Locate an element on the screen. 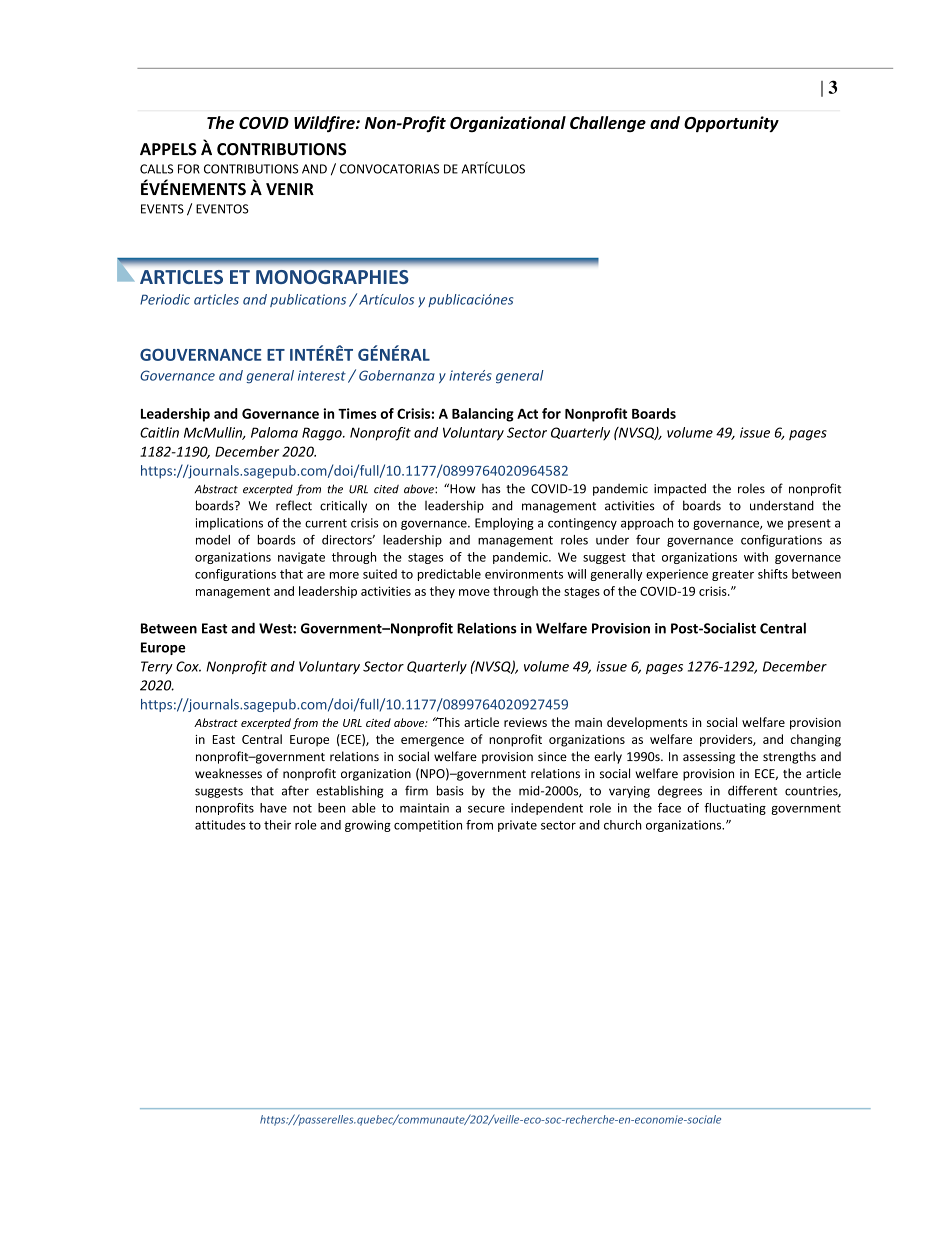 The height and width of the screenshot is (1233, 952). publications is located at coordinates (308, 300).
